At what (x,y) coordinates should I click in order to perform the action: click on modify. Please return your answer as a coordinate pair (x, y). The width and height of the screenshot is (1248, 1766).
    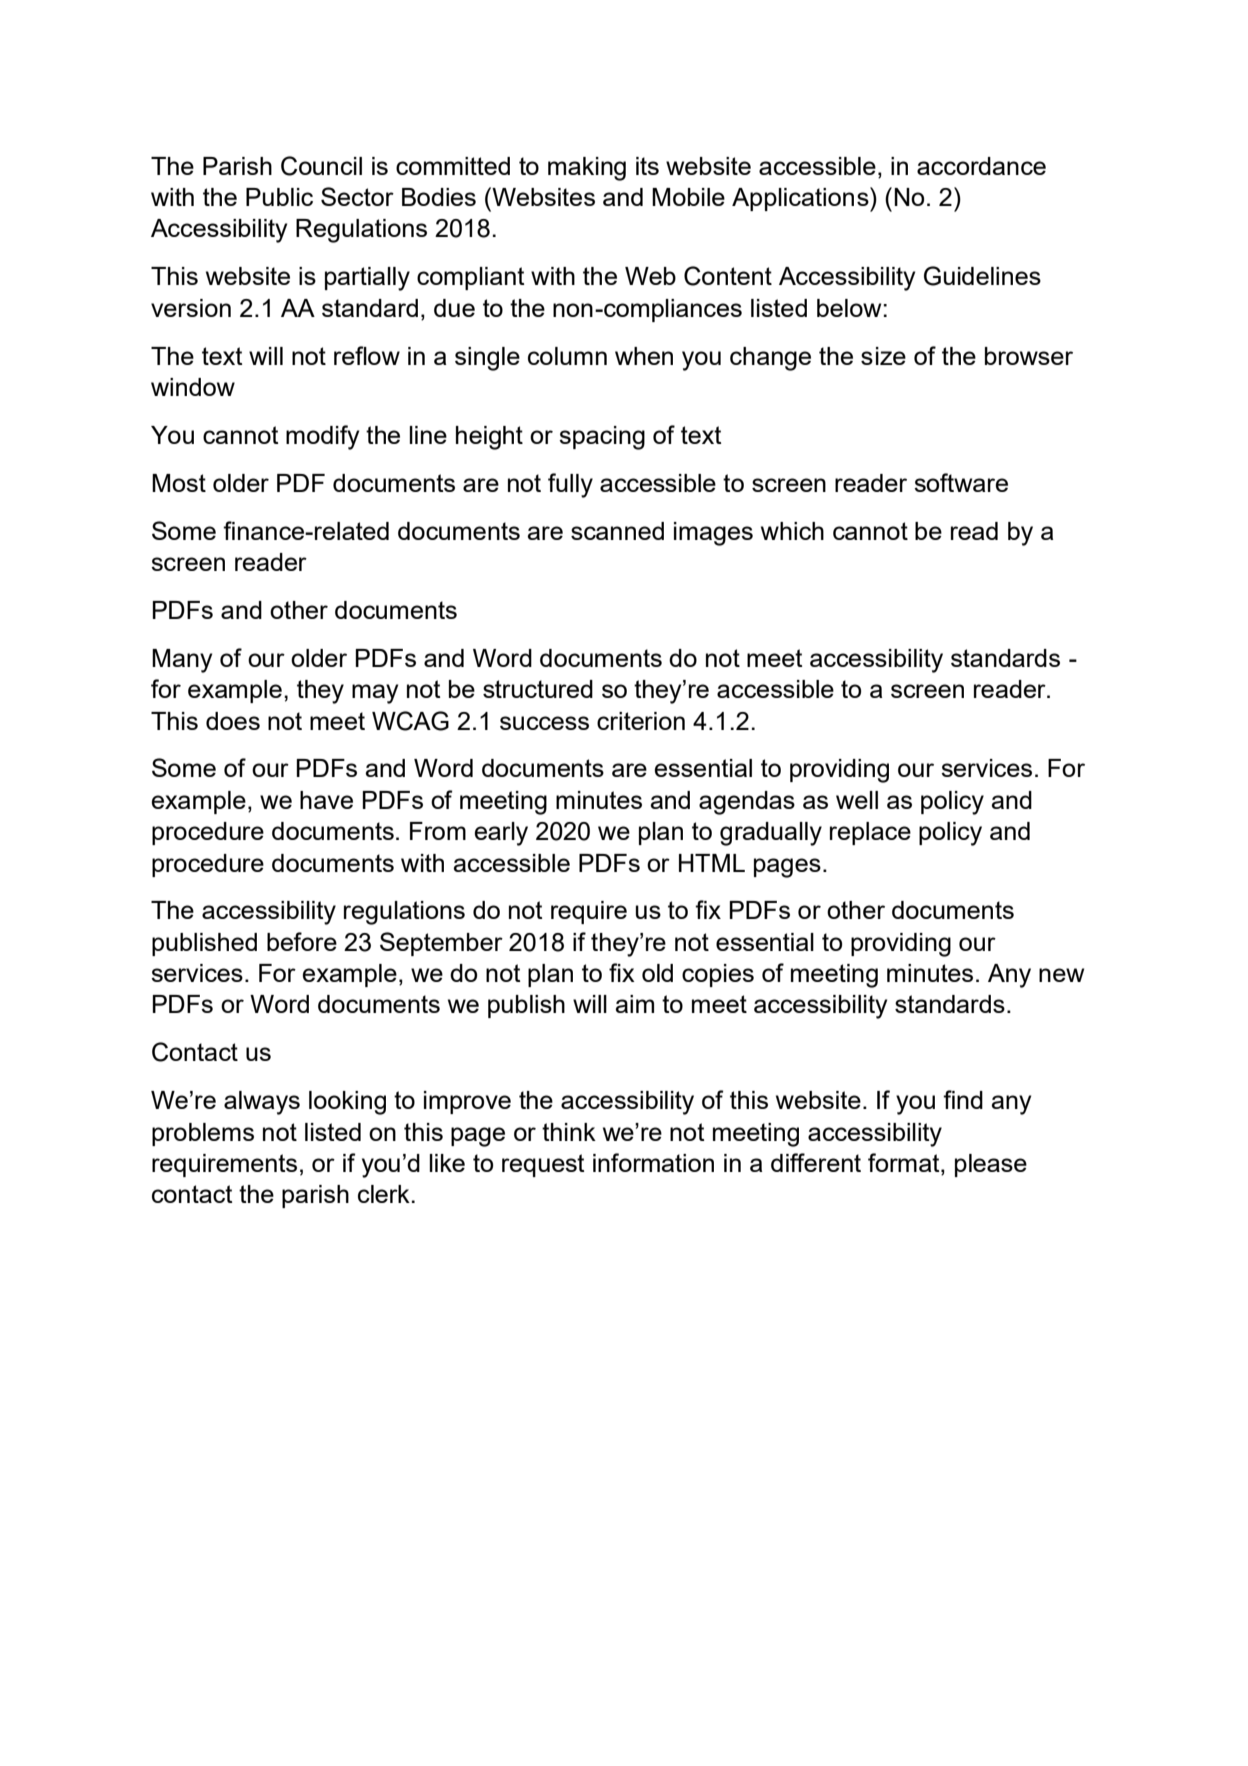
    Looking at the image, I should click on (322, 437).
